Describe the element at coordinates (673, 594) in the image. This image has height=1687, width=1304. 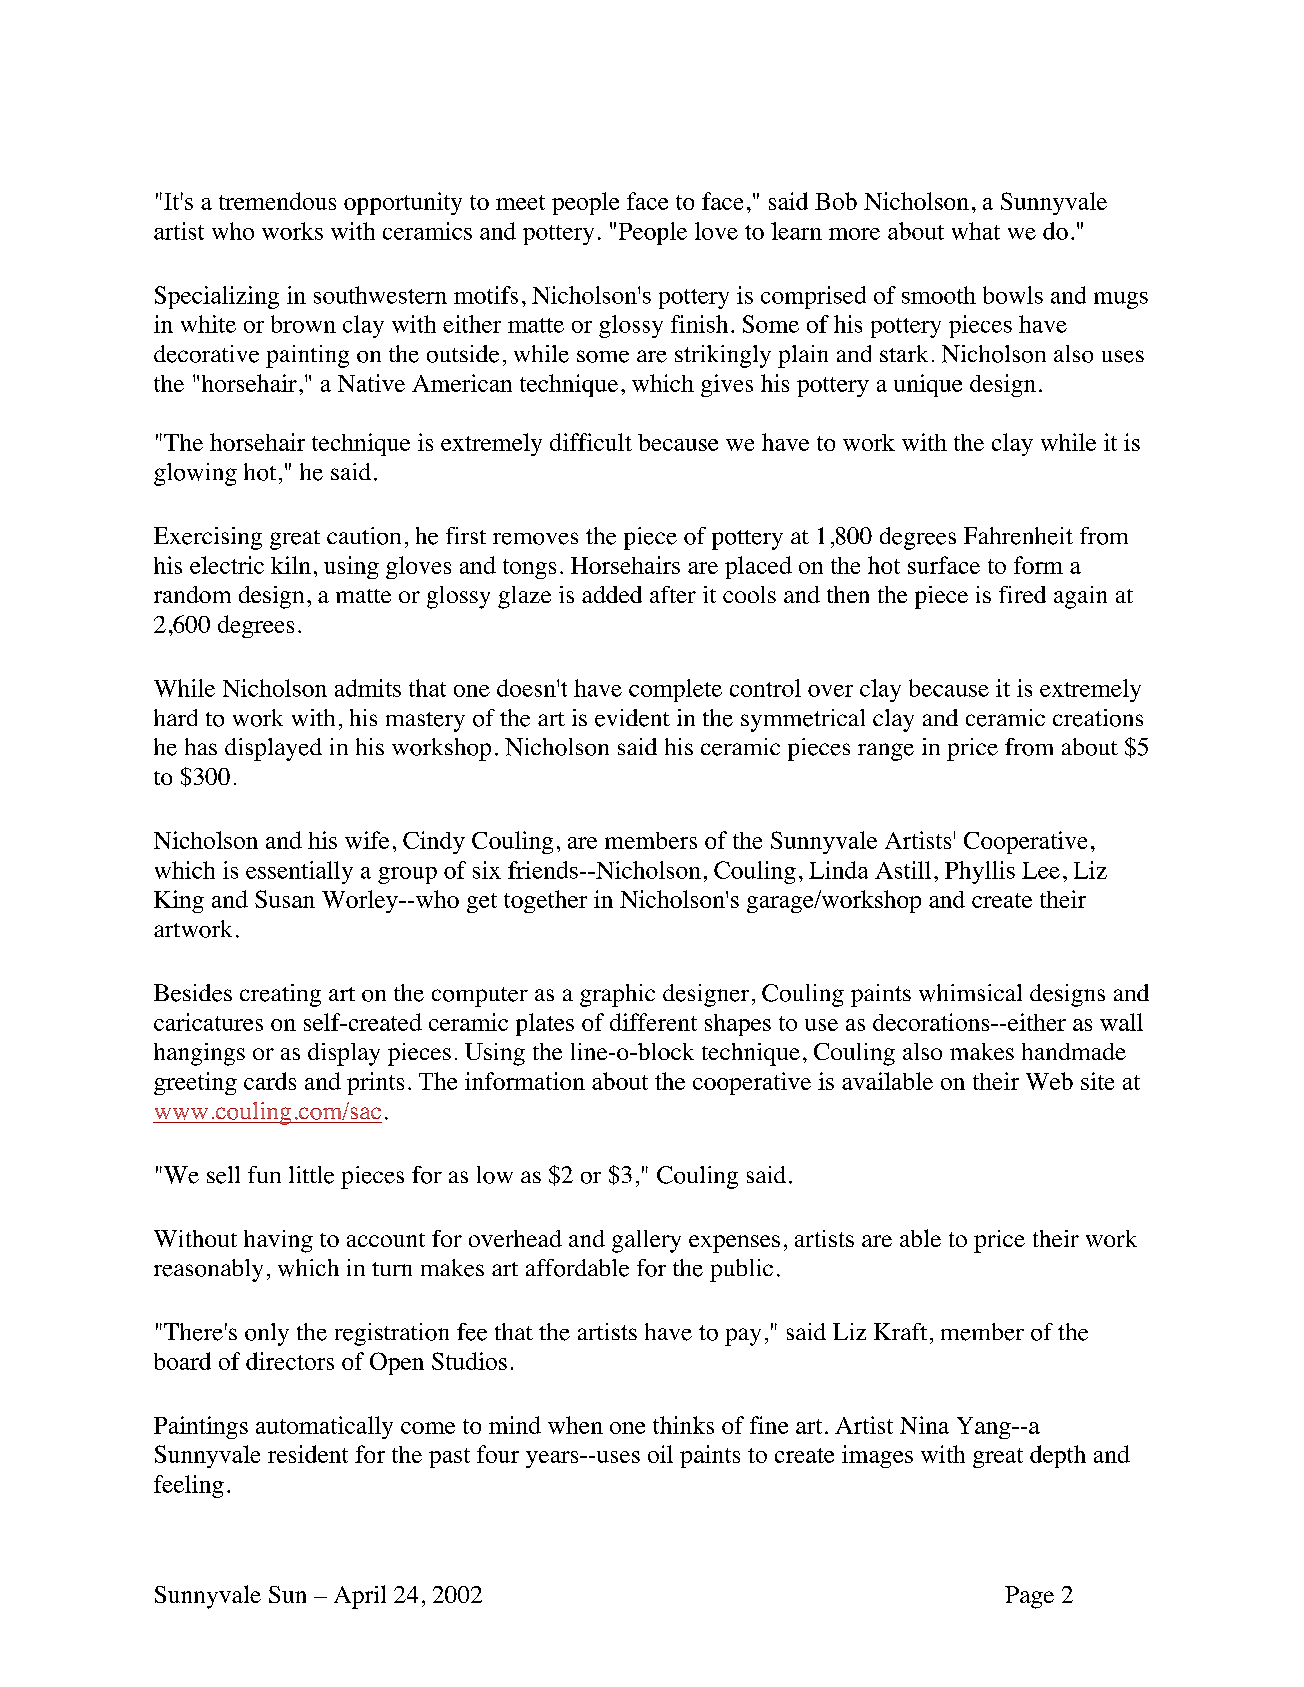
I see `after` at that location.
